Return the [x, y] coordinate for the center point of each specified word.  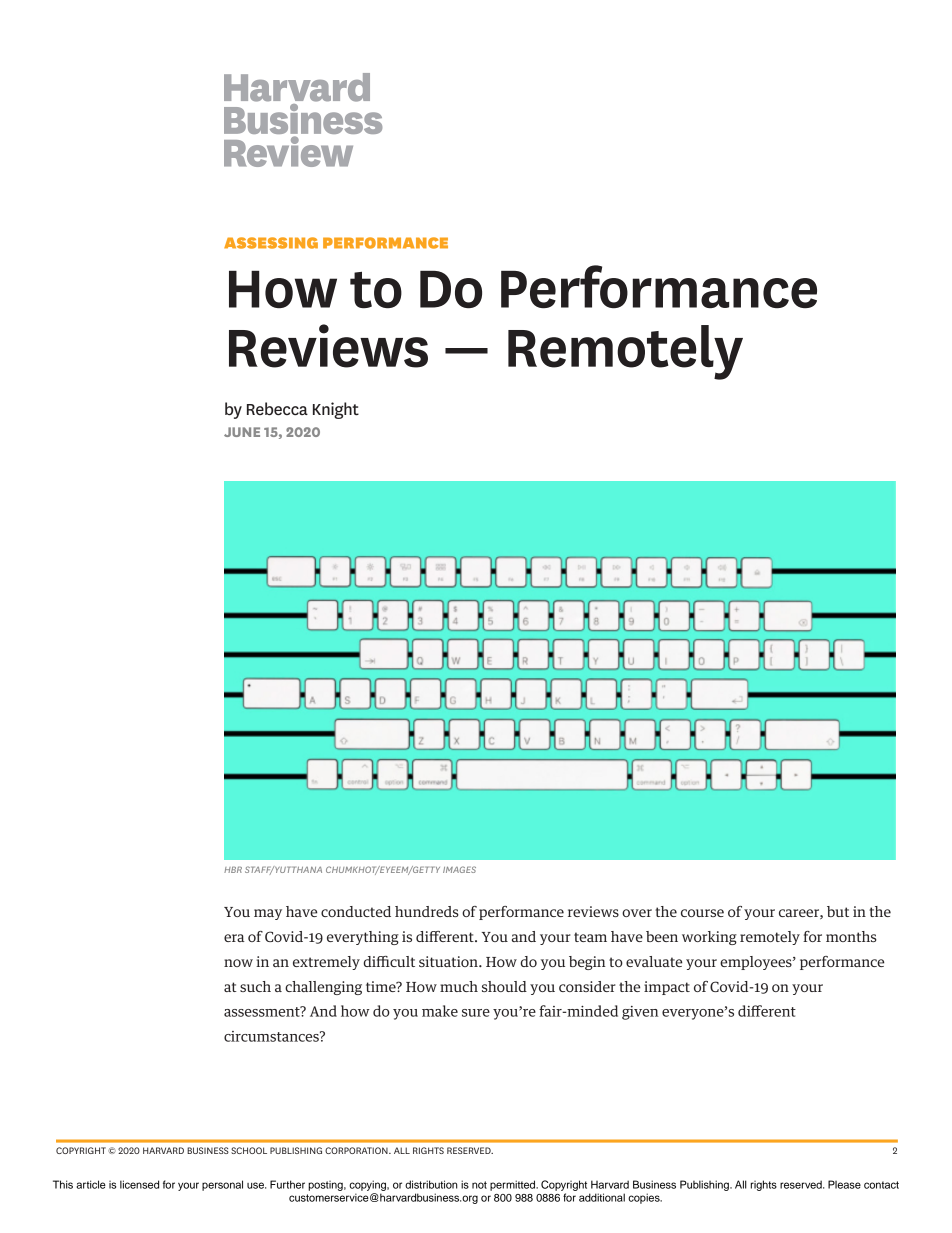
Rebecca [277, 409]
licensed [139, 1184]
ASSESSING [271, 243]
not [479, 1185]
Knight [336, 410]
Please [844, 1184]
